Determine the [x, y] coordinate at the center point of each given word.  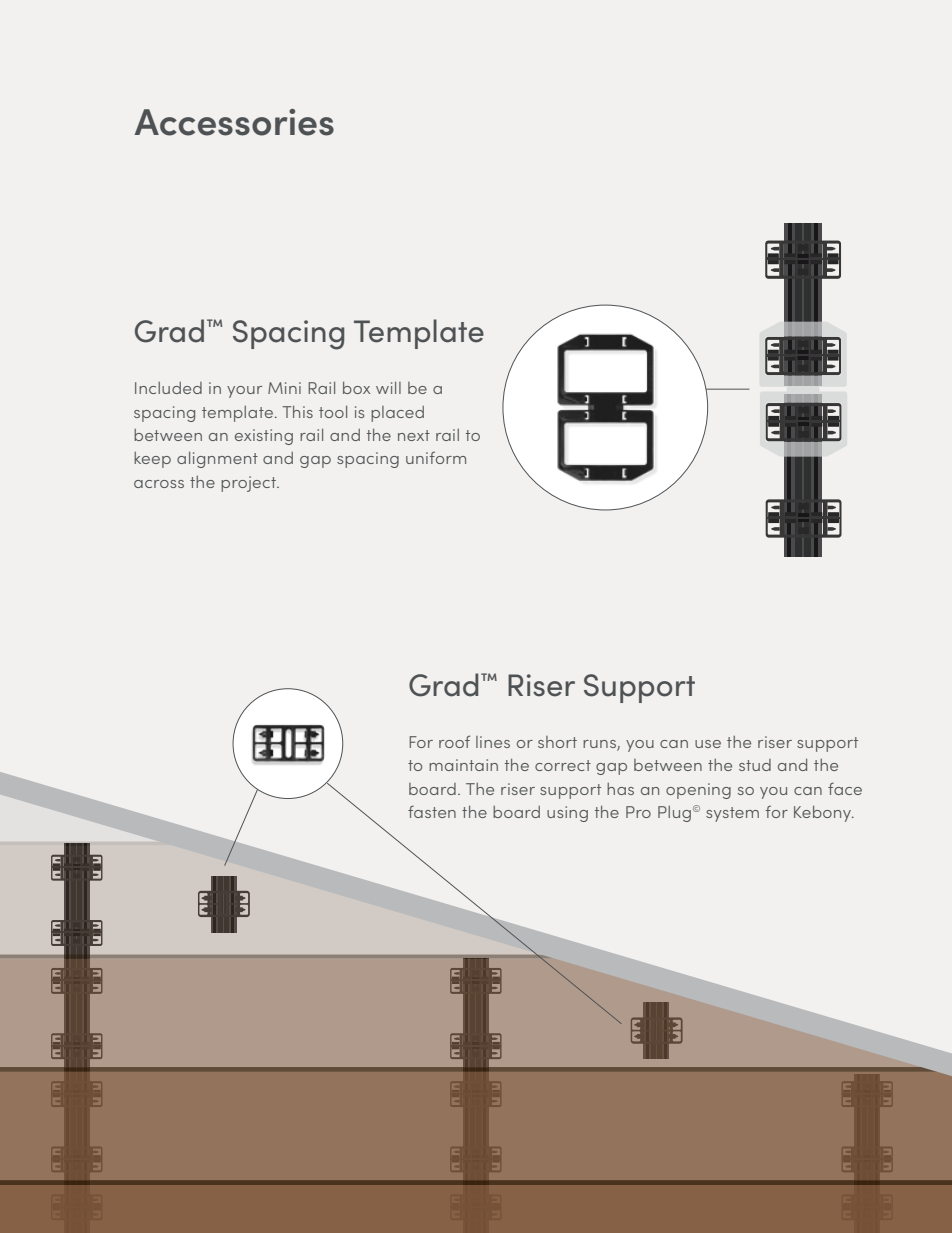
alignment [217, 460]
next [414, 435]
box [356, 388]
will [388, 388]
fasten [432, 811]
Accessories [234, 122]
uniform [436, 457]
